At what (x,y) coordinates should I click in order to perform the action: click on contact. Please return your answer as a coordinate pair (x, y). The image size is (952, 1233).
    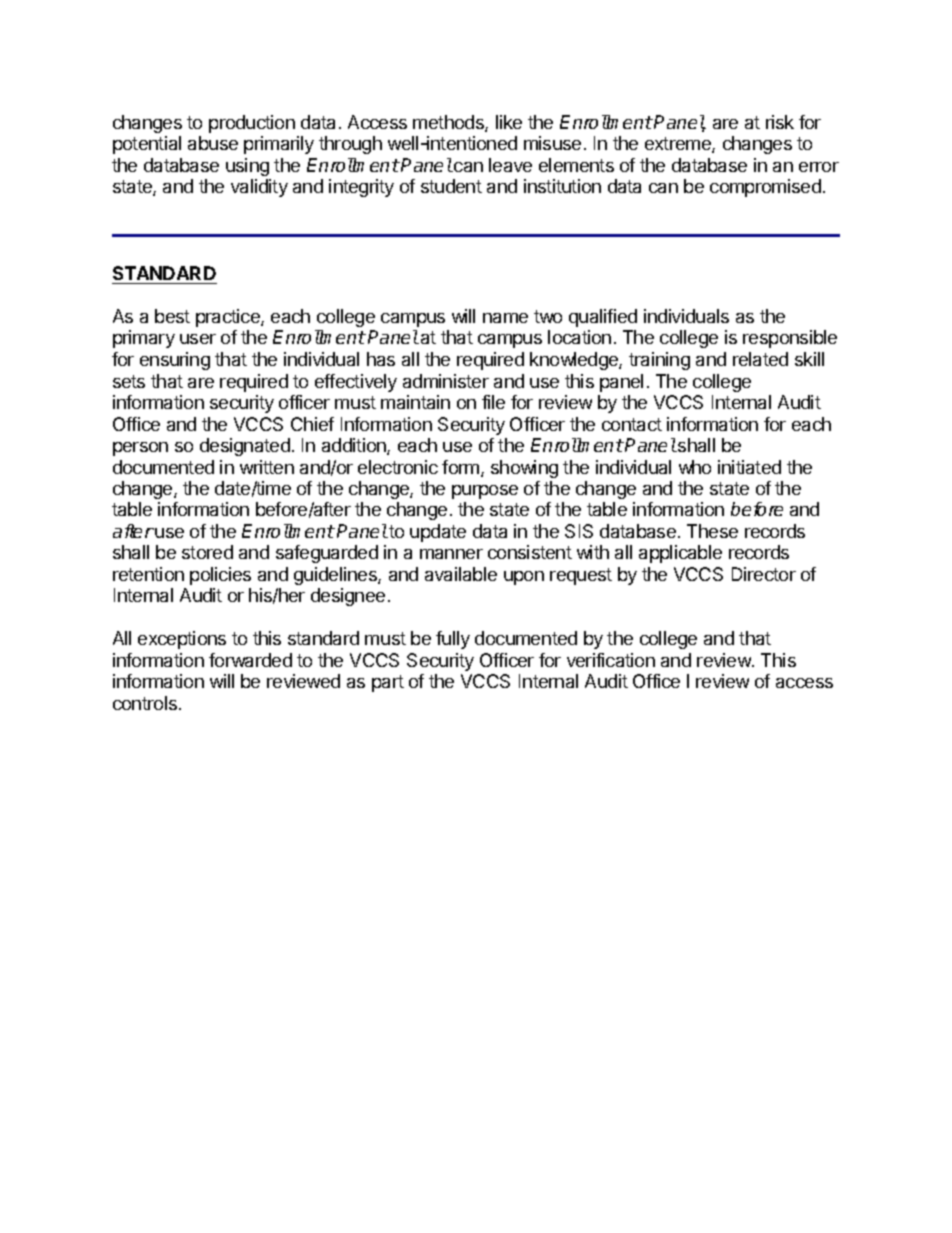
    Looking at the image, I should click on (632, 424).
